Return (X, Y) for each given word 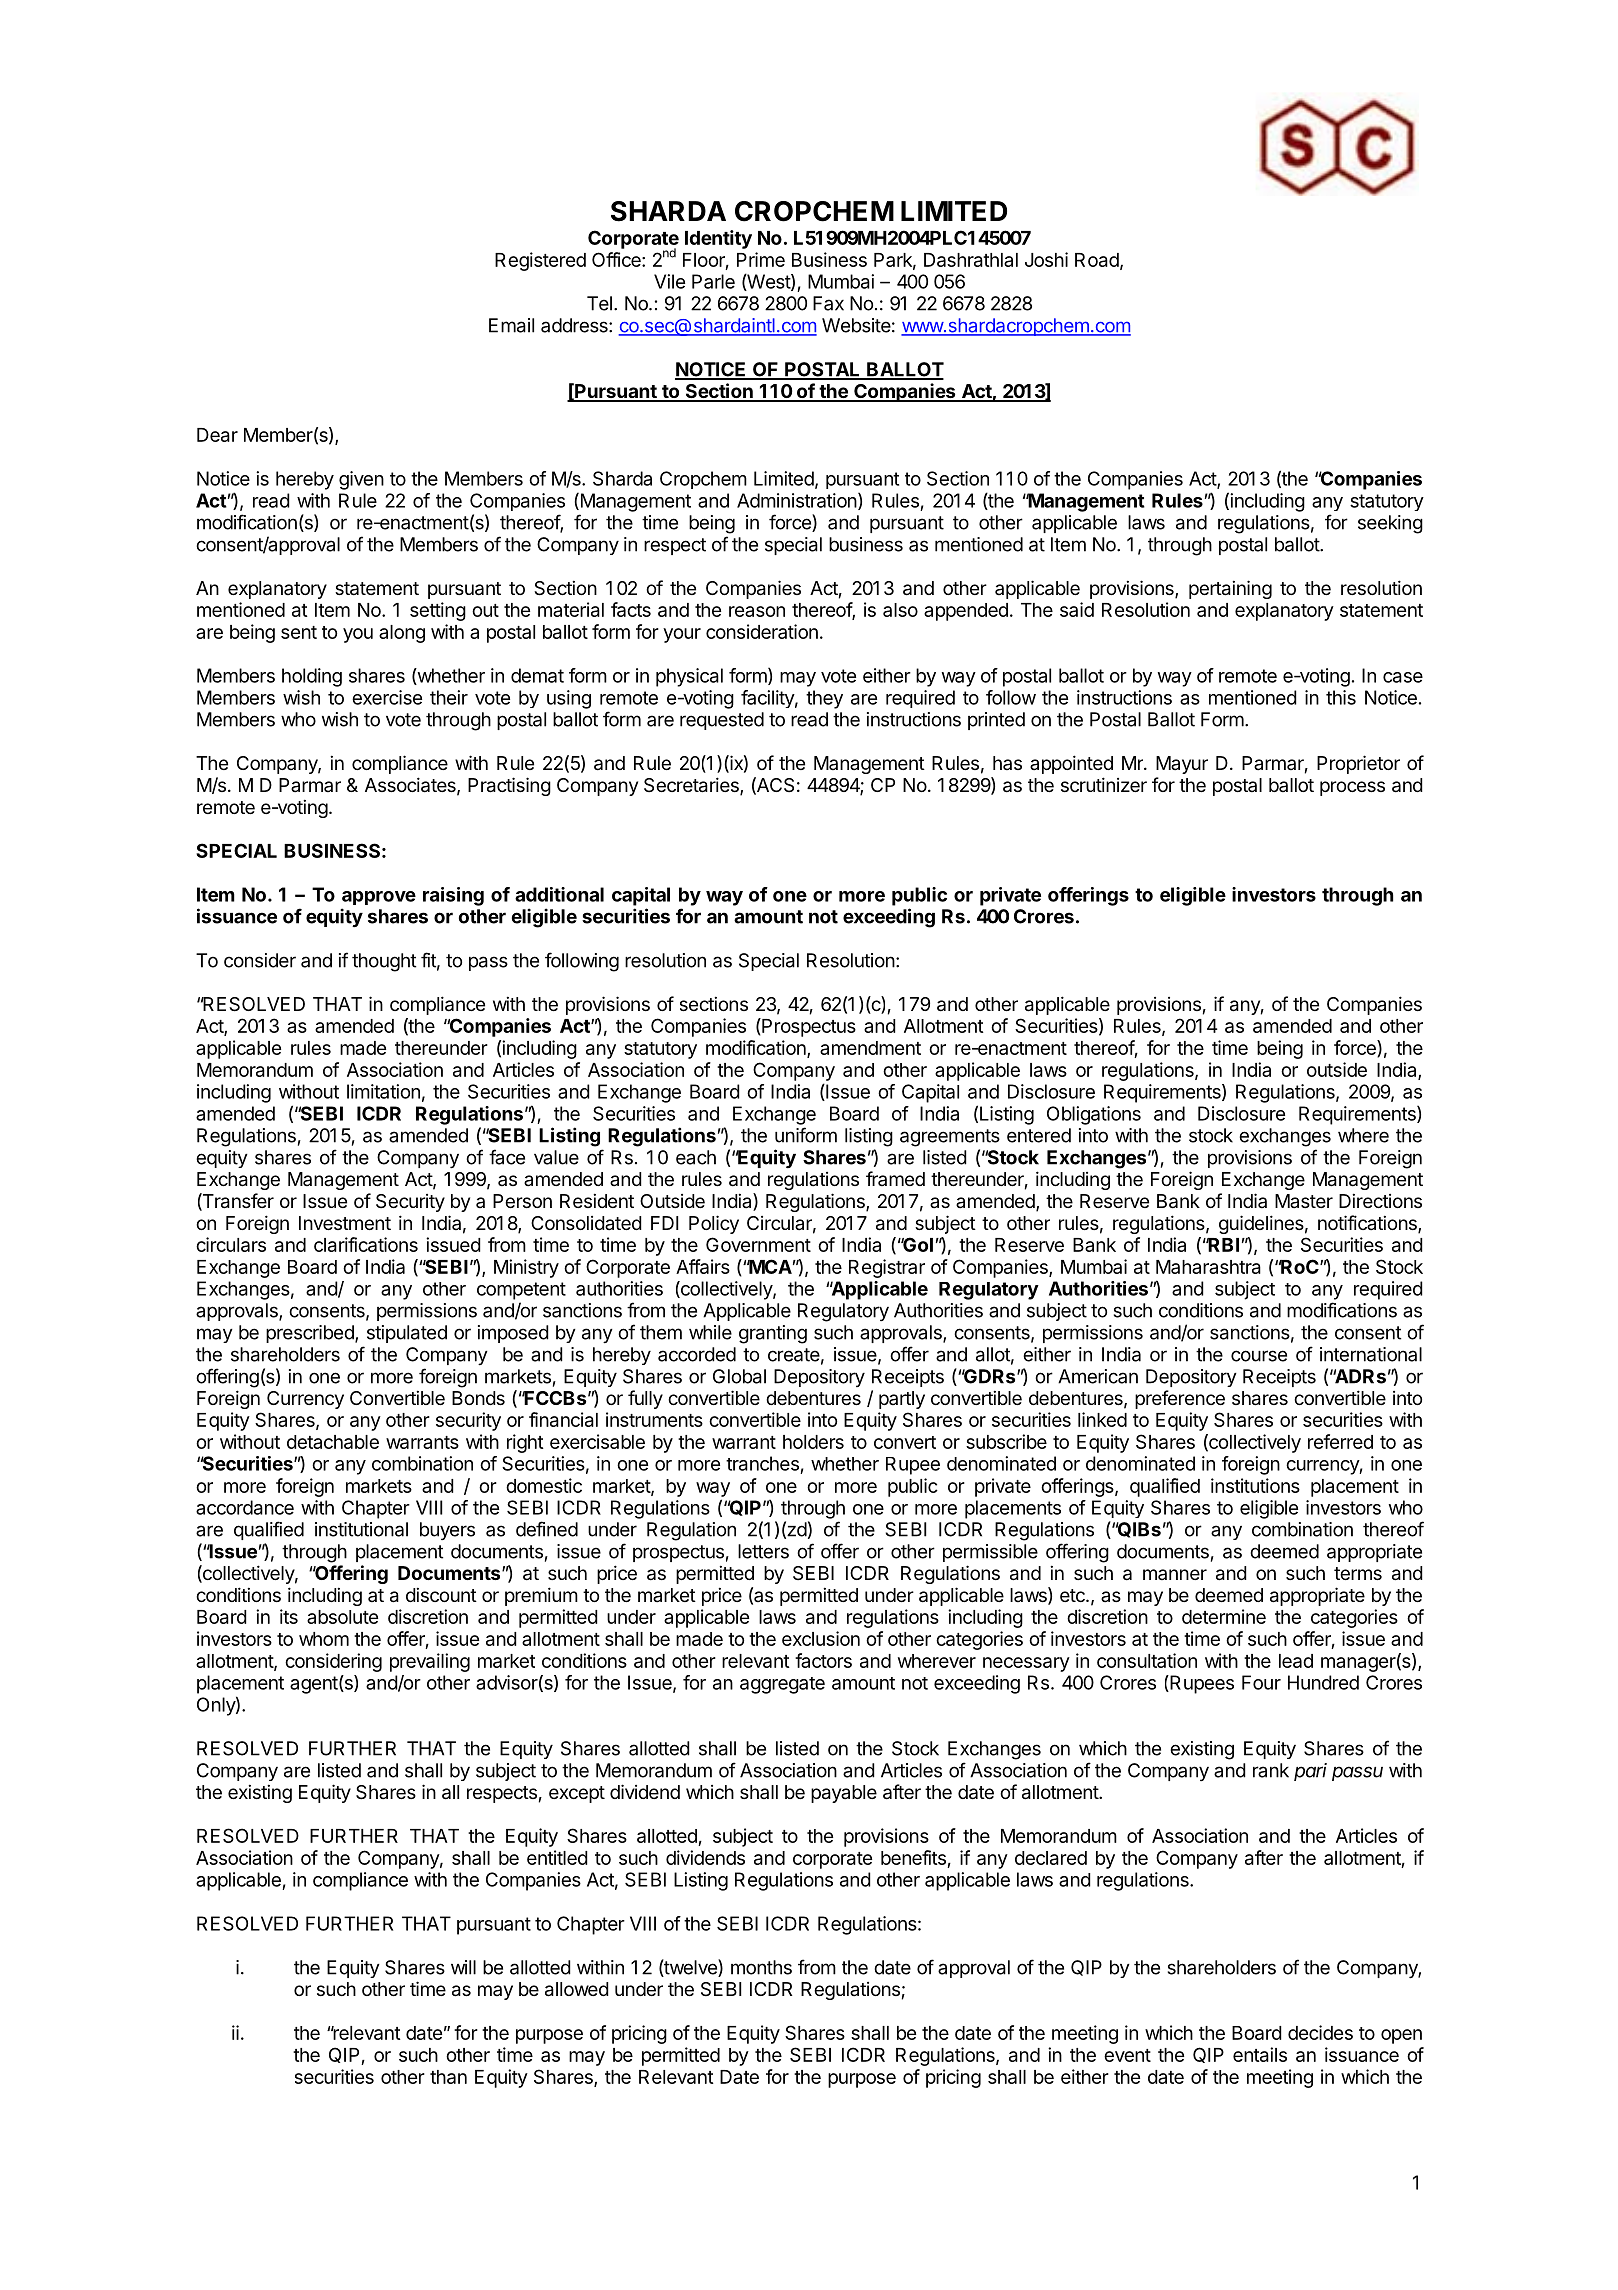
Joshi (1046, 259)
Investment (345, 1223)
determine (1224, 1616)
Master (1304, 1201)
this (1341, 697)
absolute (342, 1617)
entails (1260, 2054)
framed (895, 1178)
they (824, 699)
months (761, 1967)
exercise (387, 697)
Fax (828, 303)
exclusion (821, 1638)
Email (511, 325)
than (448, 2077)
